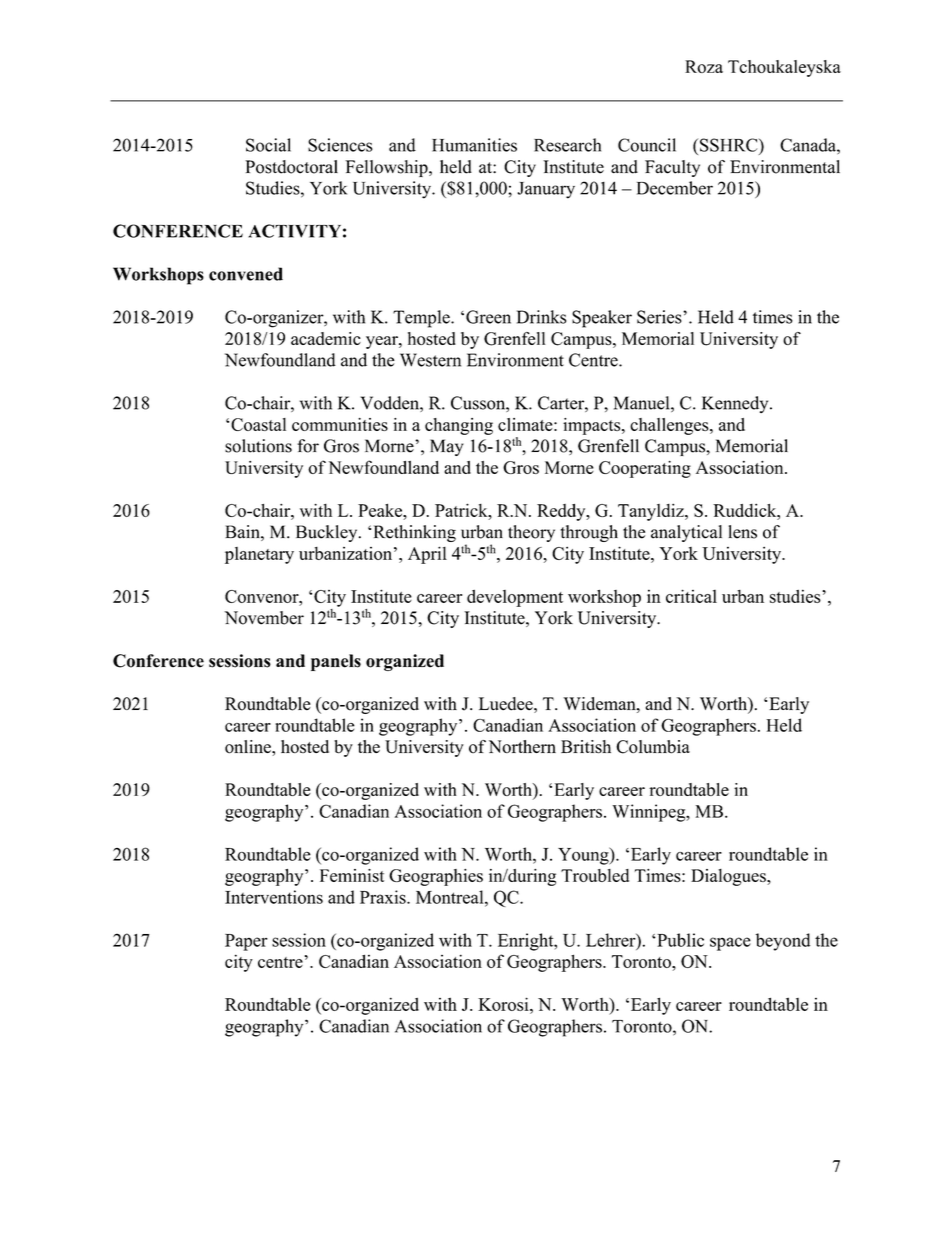 Image resolution: width=952 pixels, height=1233 pixels. What do you see at coordinates (531, 533) in the document?
I see `theory` at bounding box center [531, 533].
